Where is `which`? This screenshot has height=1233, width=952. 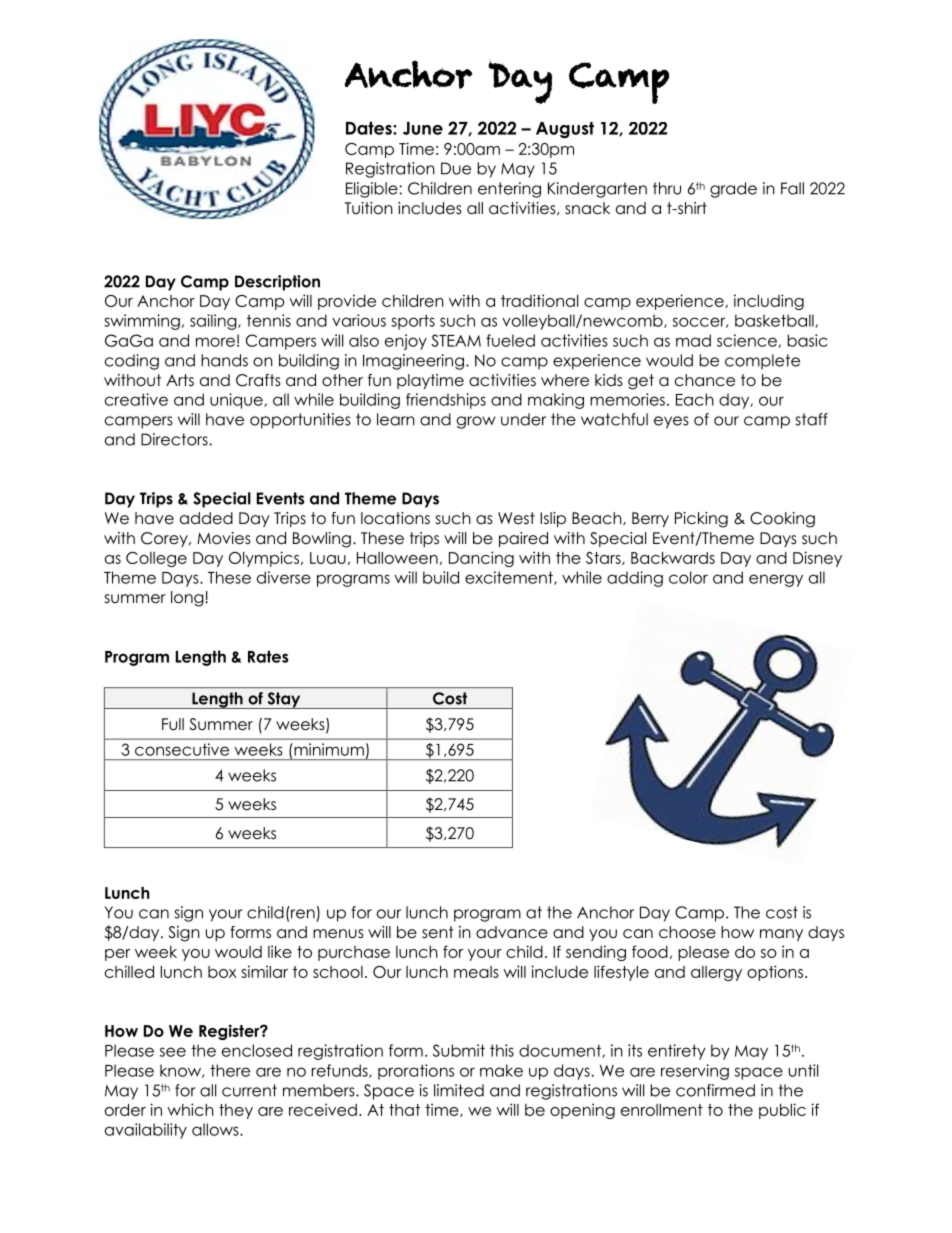
which is located at coordinates (190, 1109).
